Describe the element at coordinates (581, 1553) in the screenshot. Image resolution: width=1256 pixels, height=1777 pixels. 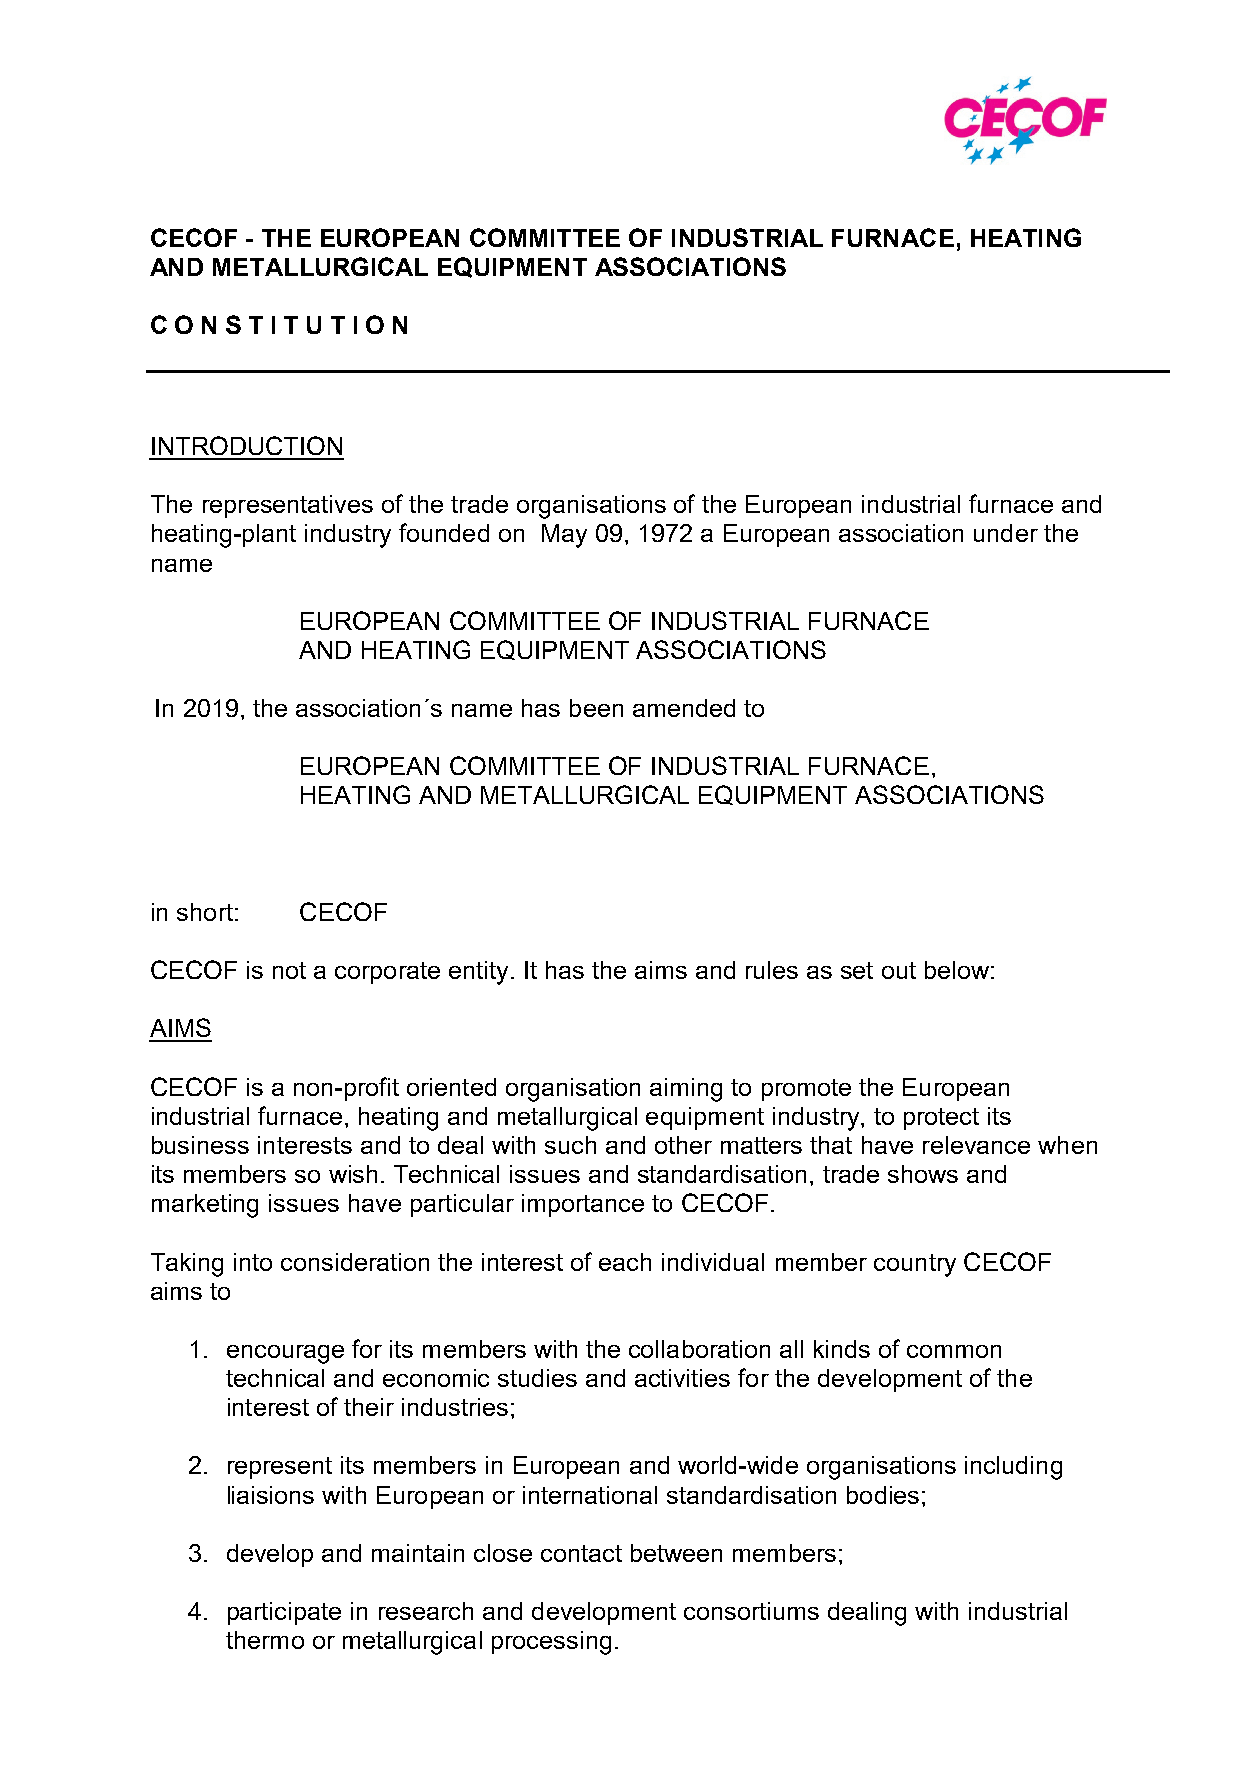
I see `contact` at that location.
